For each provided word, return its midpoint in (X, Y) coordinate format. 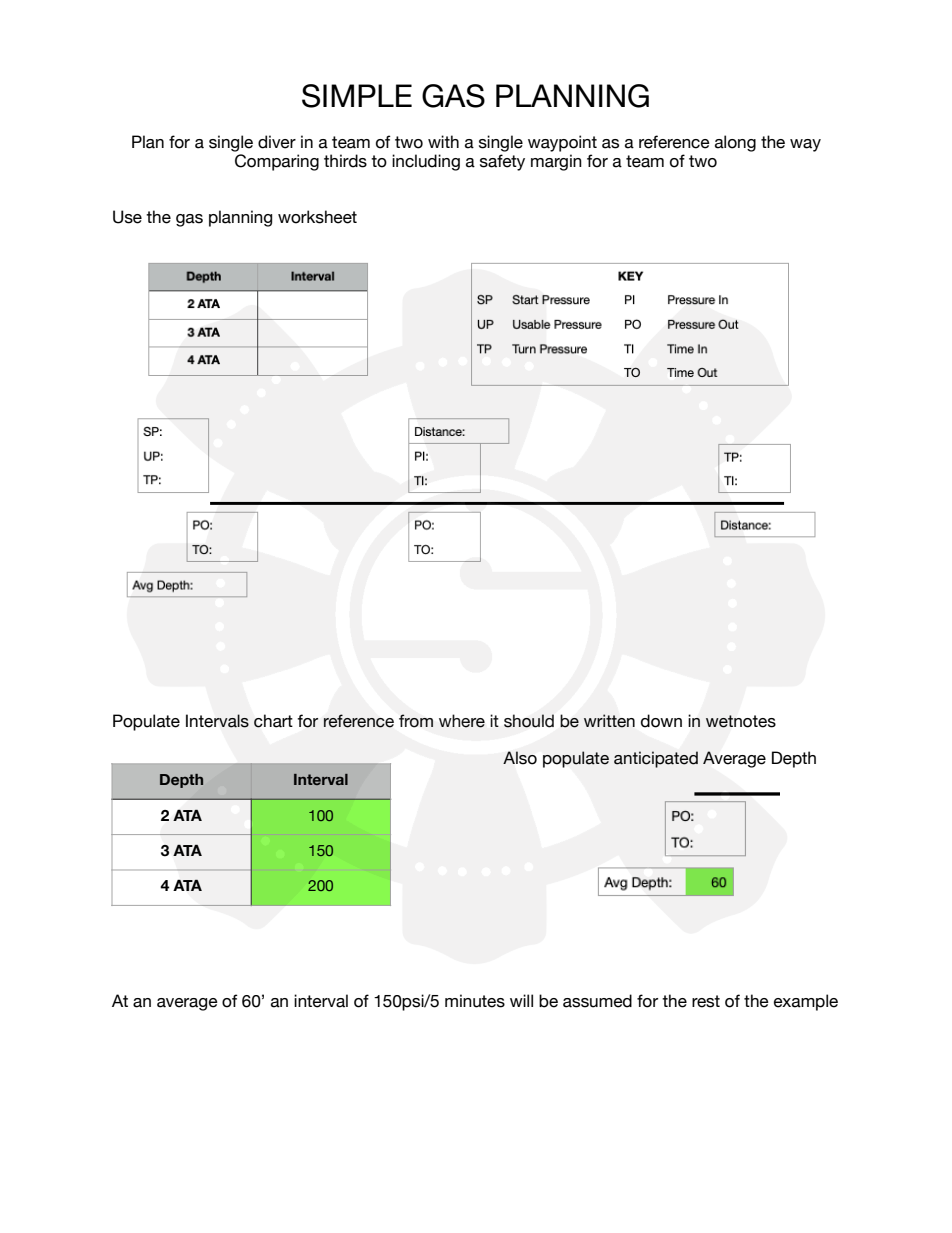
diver (277, 142)
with (443, 141)
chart (273, 721)
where (462, 721)
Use (127, 217)
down (661, 721)
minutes (475, 1001)
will (521, 1000)
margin (556, 162)
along (735, 143)
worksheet (317, 217)
